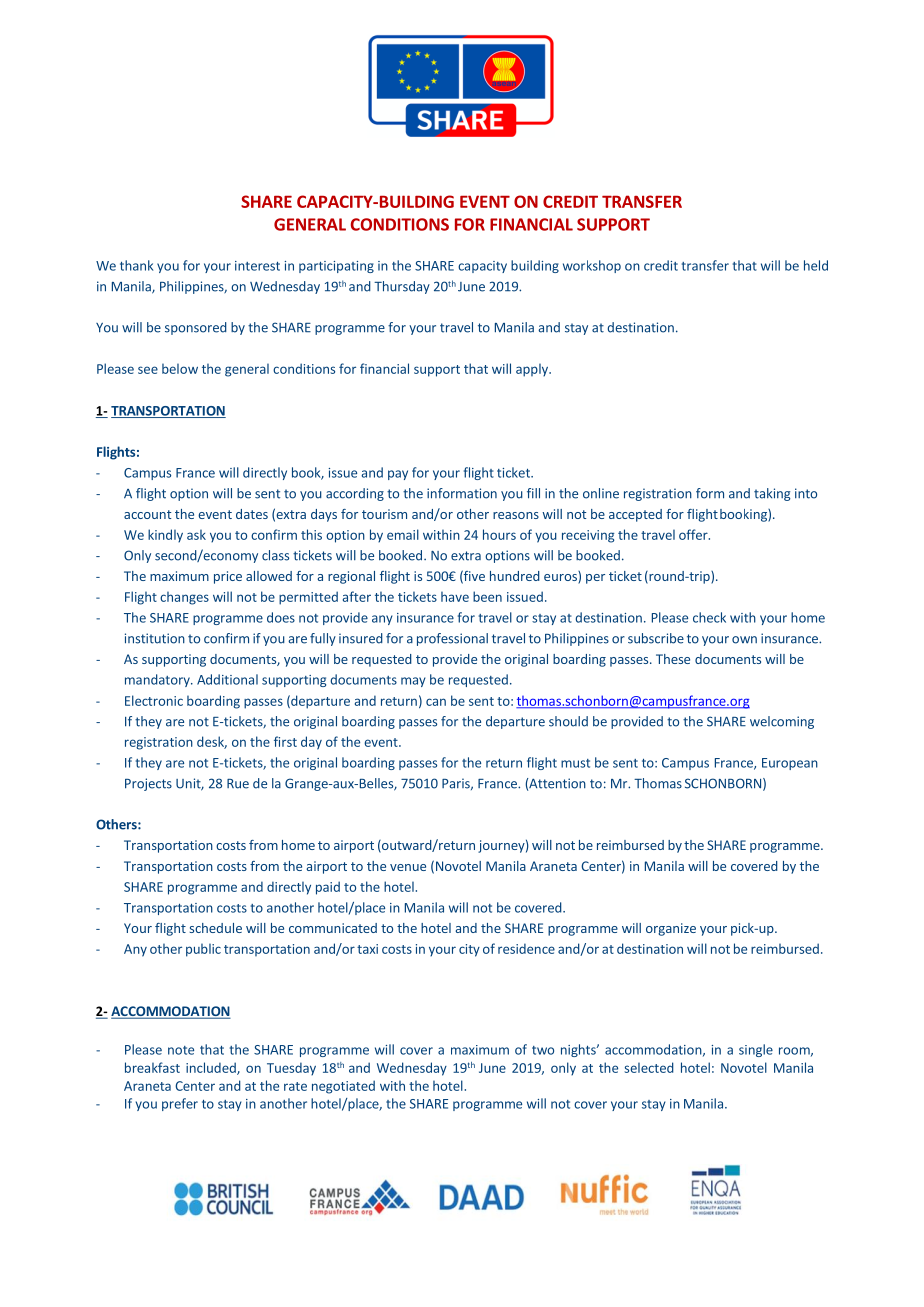 This screenshot has width=924, height=1307. What do you see at coordinates (212, 1068) in the screenshot?
I see `included` at bounding box center [212, 1068].
